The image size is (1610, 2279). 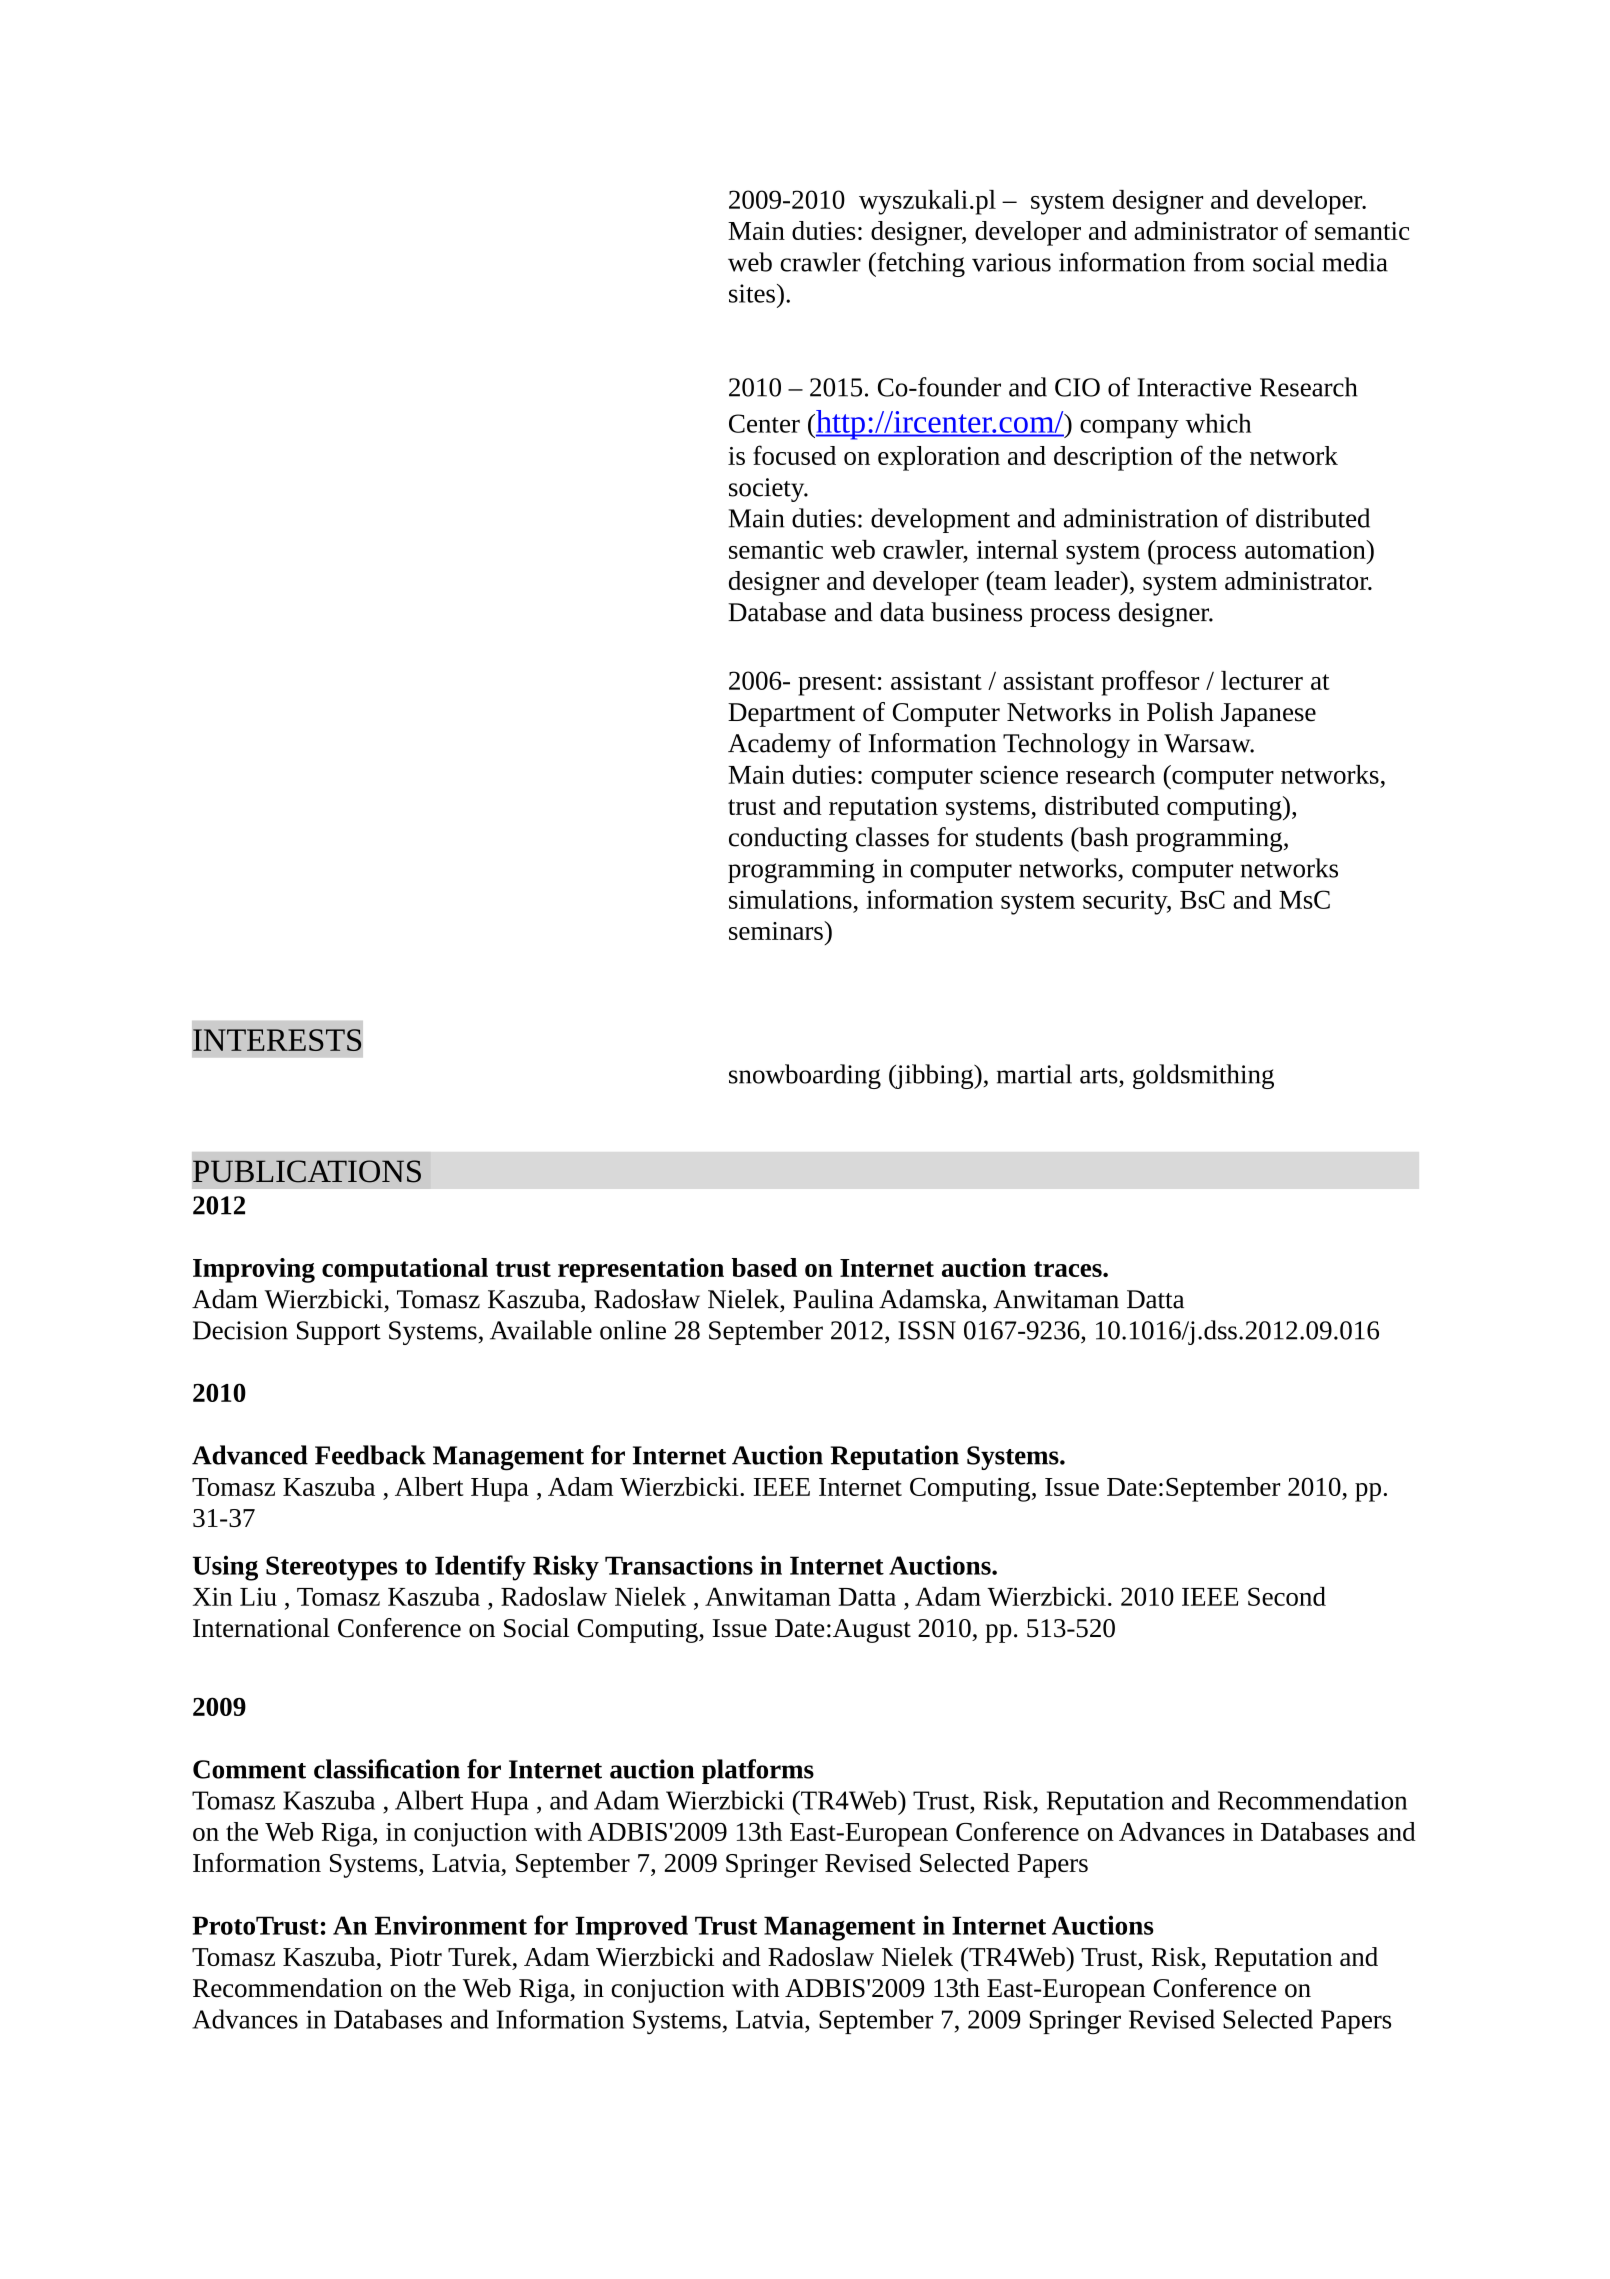 I want to click on sites, so click(x=752, y=293).
